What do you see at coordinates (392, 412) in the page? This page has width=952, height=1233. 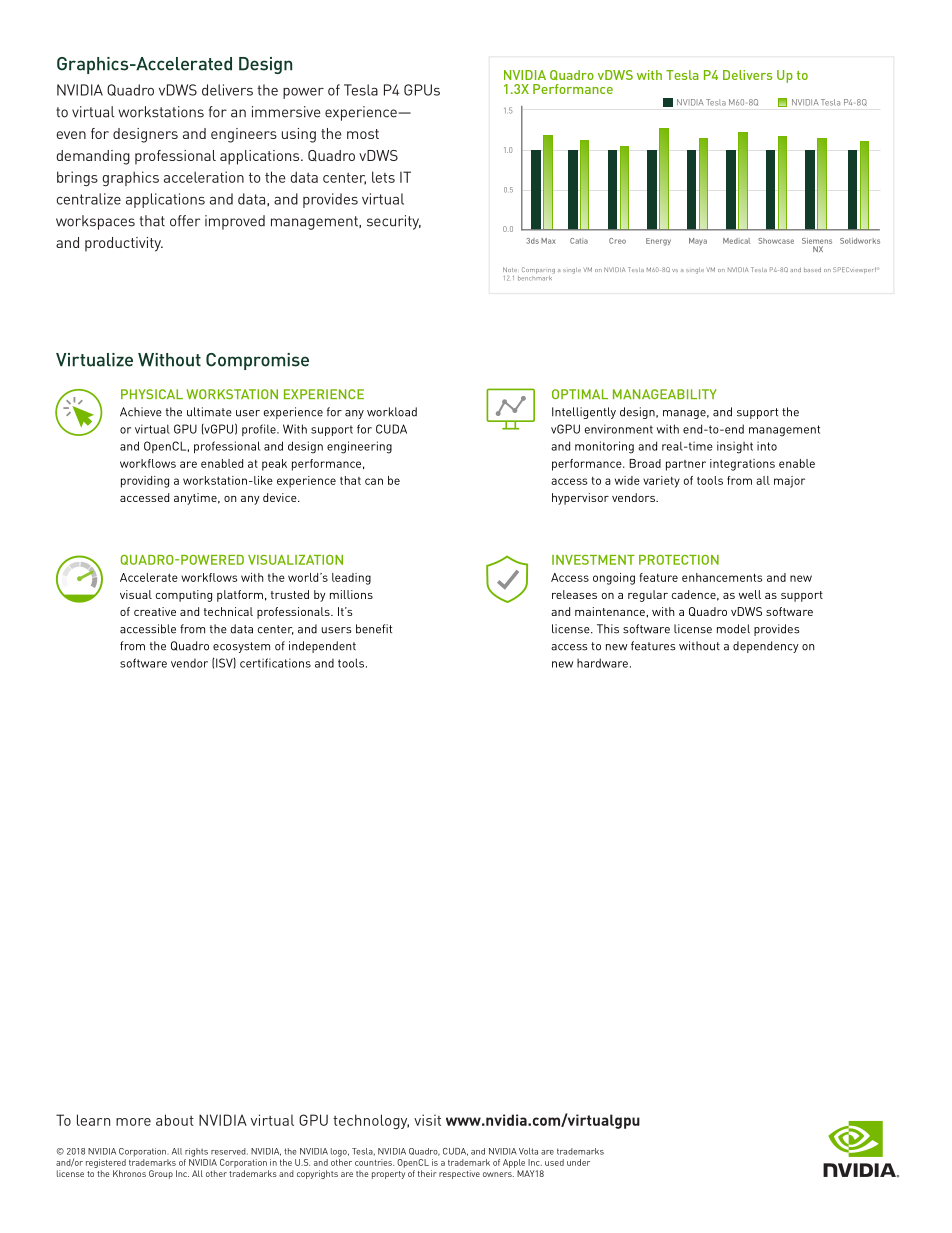 I see `workload` at bounding box center [392, 412].
